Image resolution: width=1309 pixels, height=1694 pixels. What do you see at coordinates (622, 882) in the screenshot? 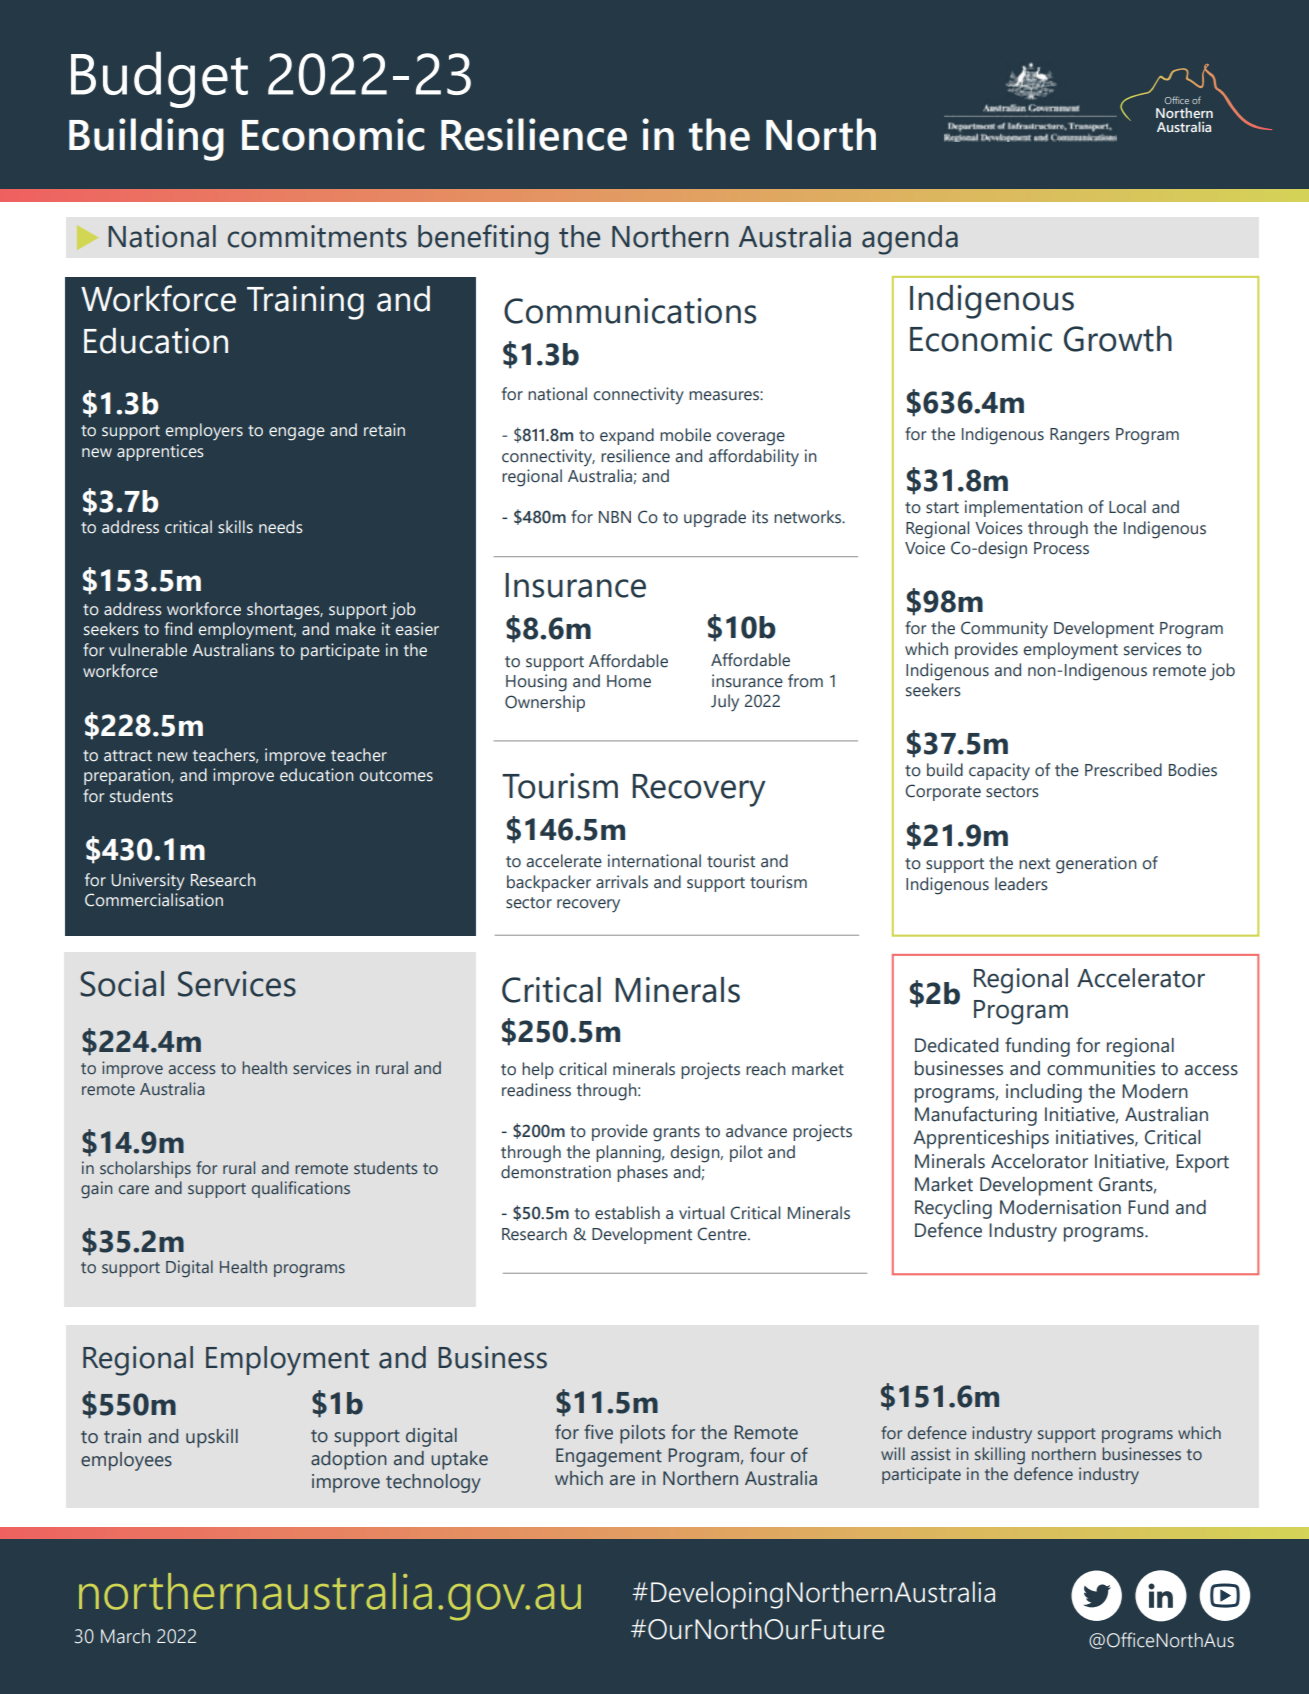
I see `arrivals` at bounding box center [622, 882].
